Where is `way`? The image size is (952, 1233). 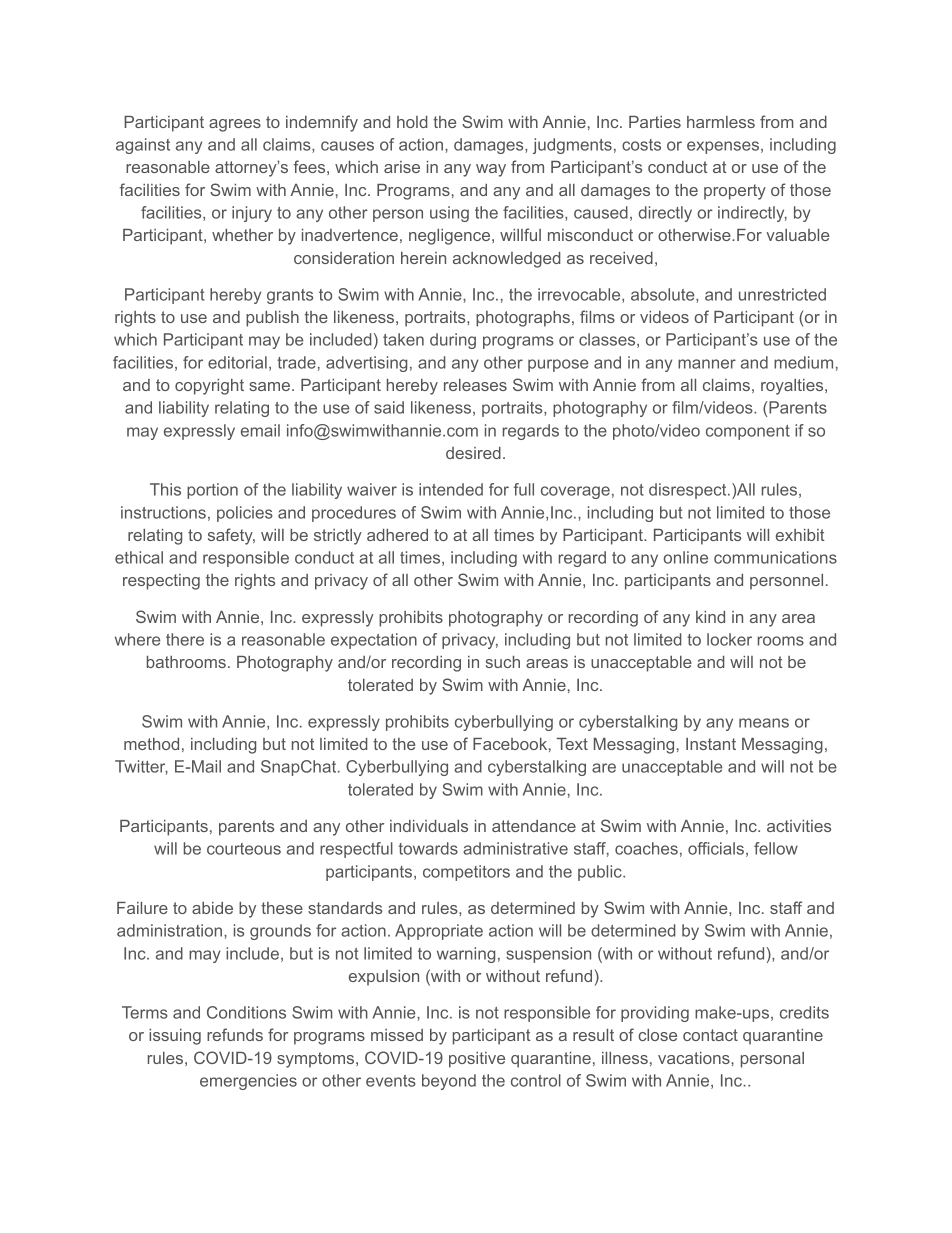 way is located at coordinates (491, 170).
